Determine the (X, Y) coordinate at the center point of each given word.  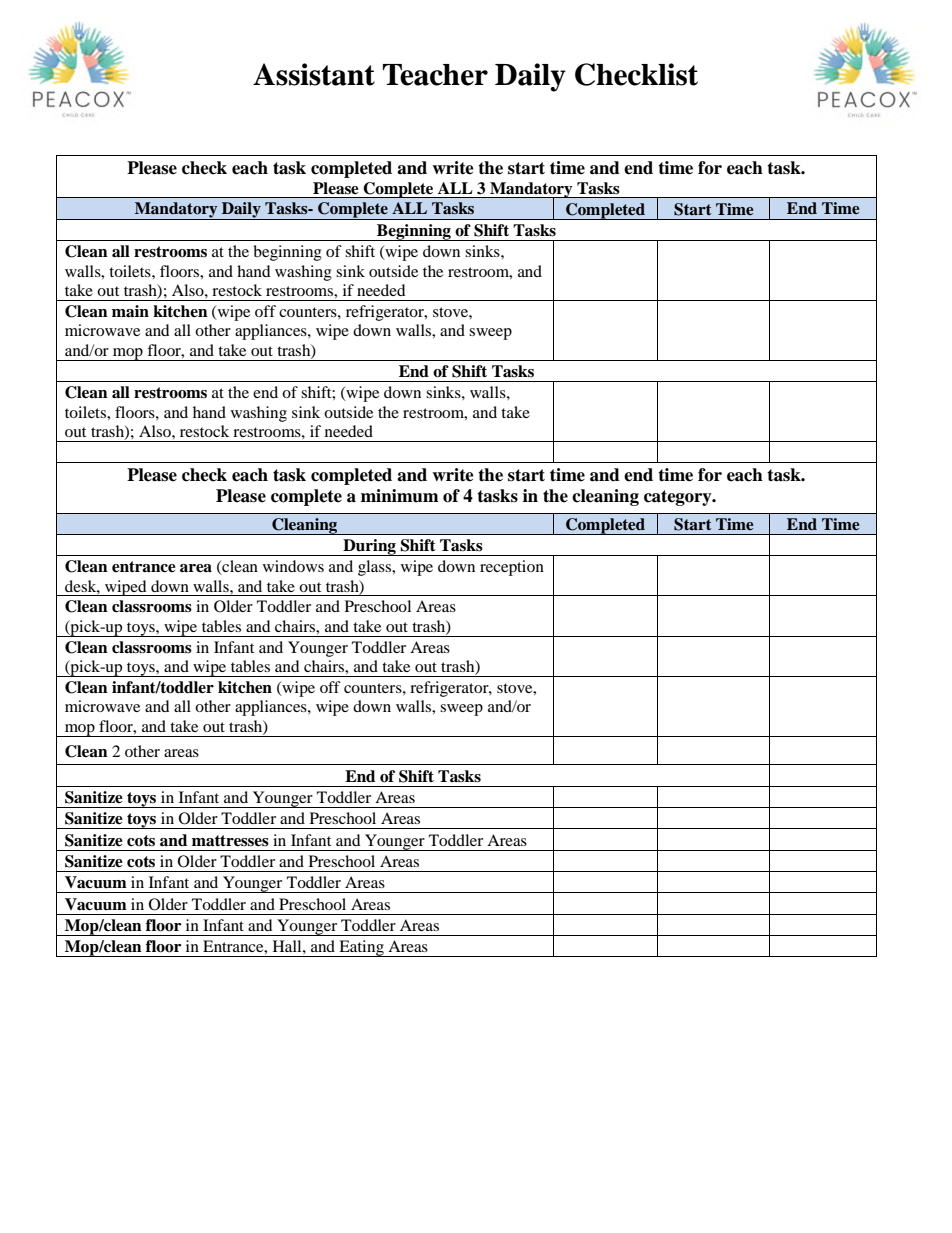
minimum (400, 496)
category (679, 498)
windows (293, 566)
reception (512, 568)
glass (376, 568)
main (130, 311)
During (369, 547)
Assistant (314, 74)
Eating (361, 948)
